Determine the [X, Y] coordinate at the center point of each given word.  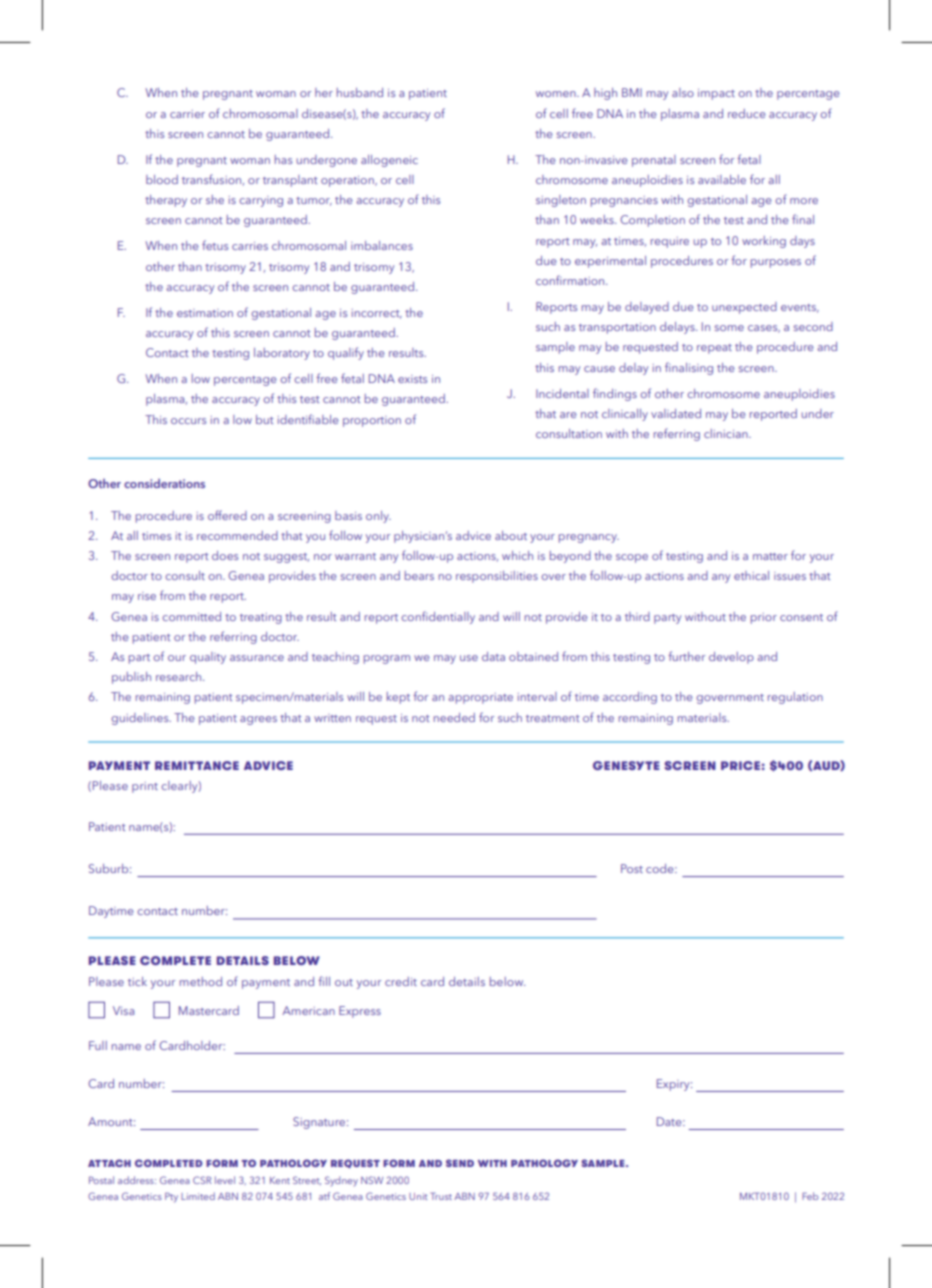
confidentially [438, 617]
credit [401, 981]
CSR [202, 1180]
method [201, 981]
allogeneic [389, 161]
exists [412, 379]
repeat [714, 349]
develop [731, 658]
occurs [188, 421]
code [661, 868]
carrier [187, 114]
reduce [747, 113]
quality [208, 658]
